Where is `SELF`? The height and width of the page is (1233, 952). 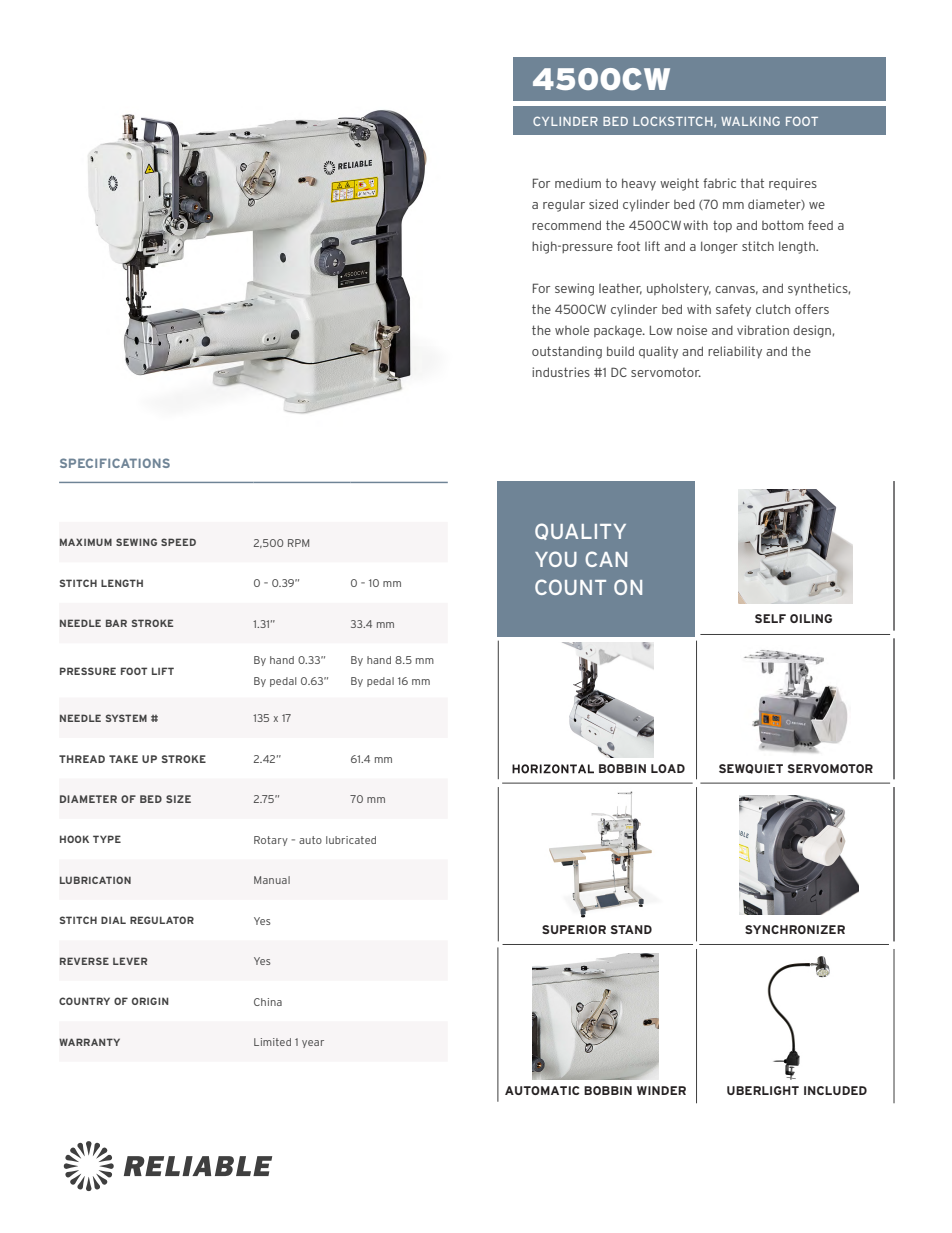 SELF is located at coordinates (770, 618).
